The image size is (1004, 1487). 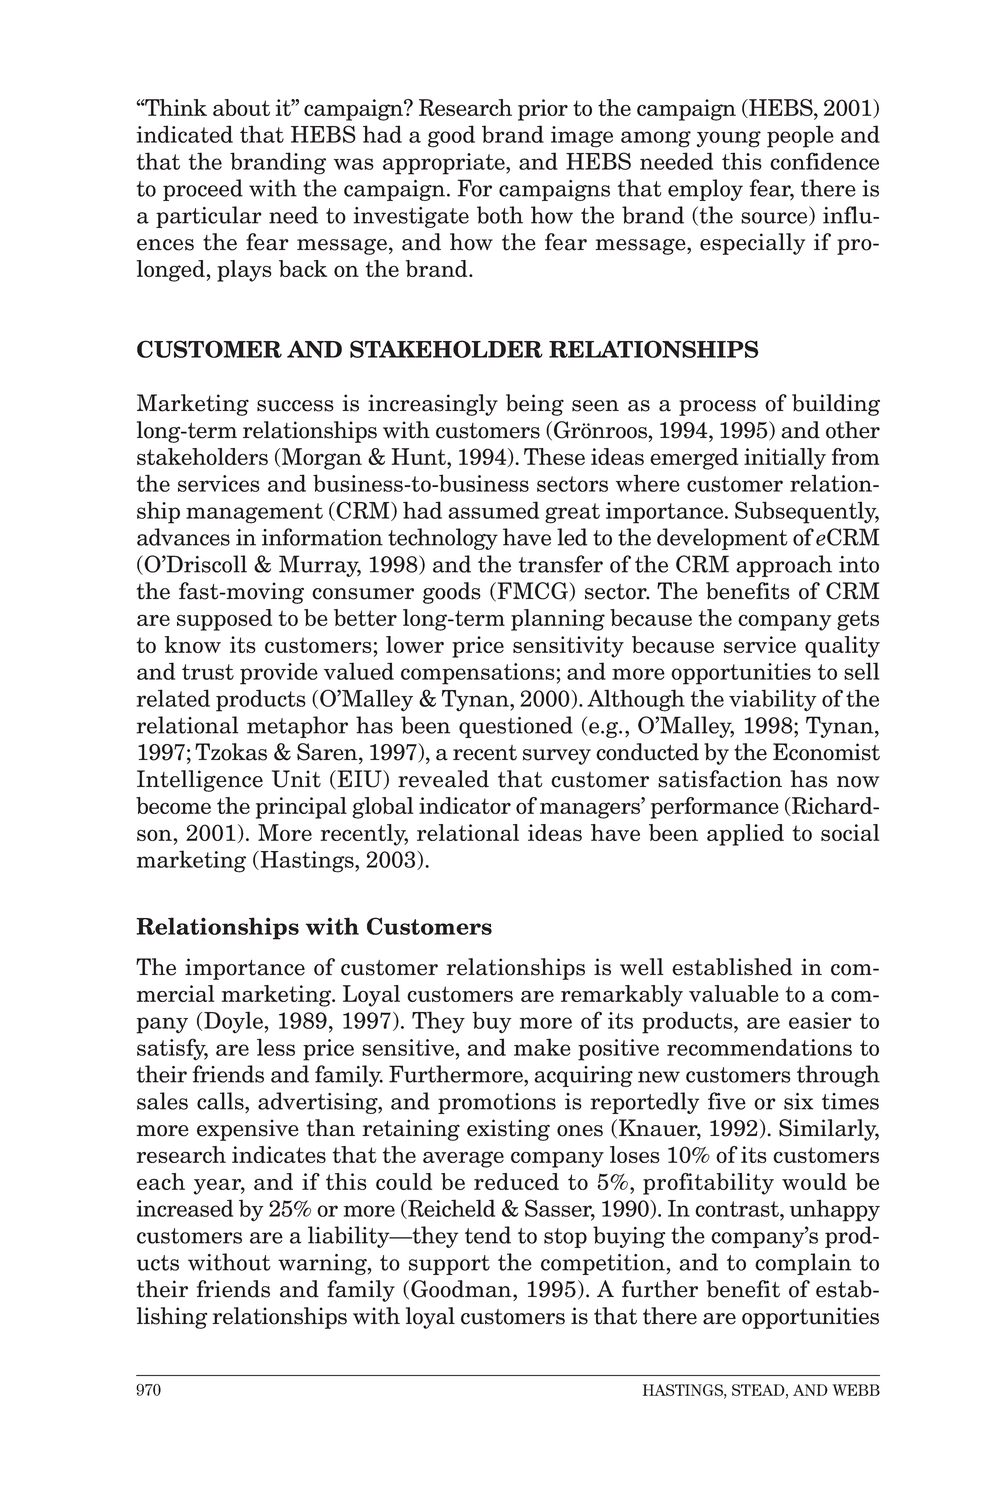 What do you see at coordinates (542, 1047) in the screenshot?
I see `make` at bounding box center [542, 1047].
